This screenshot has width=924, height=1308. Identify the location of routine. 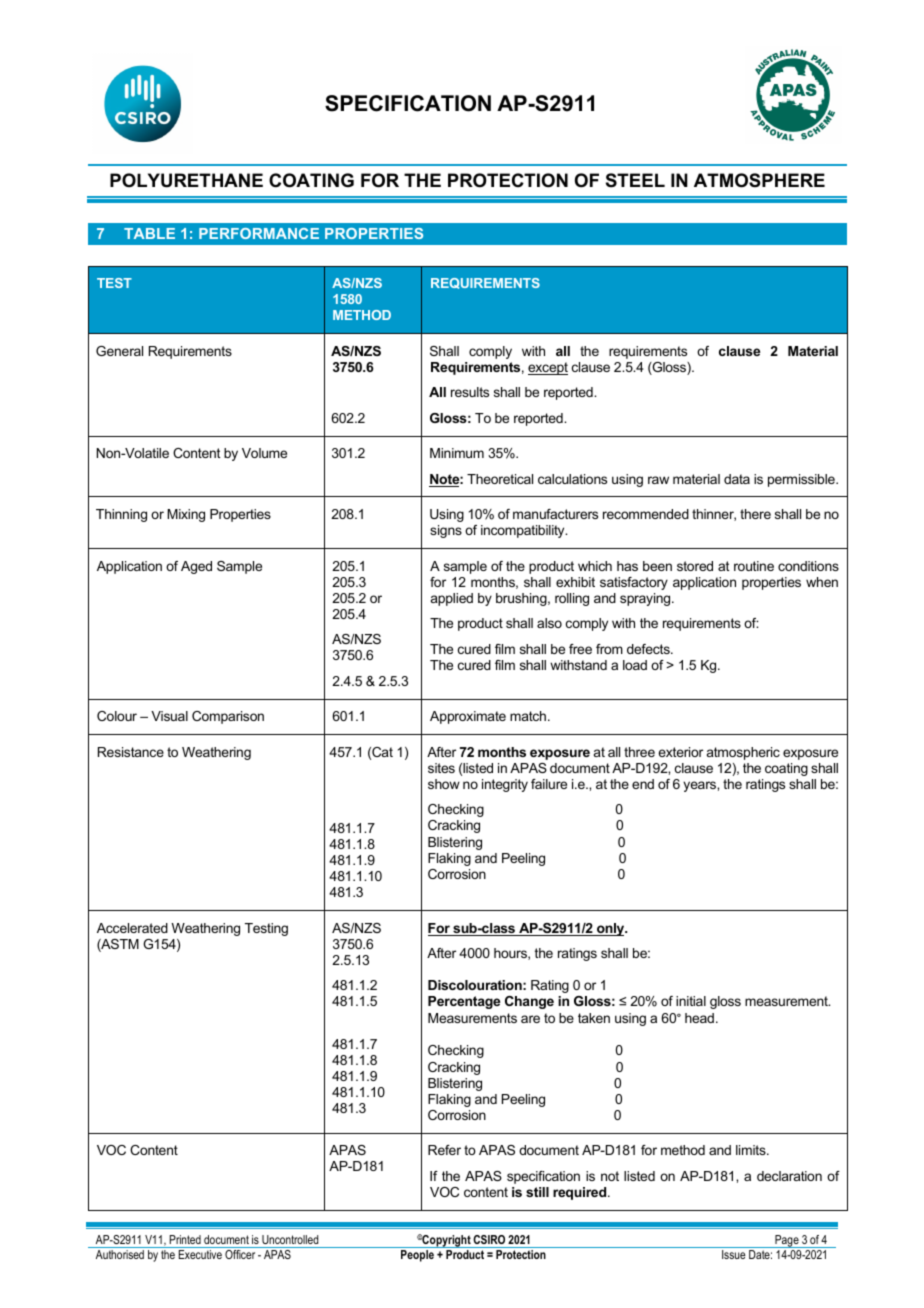
(754, 566).
